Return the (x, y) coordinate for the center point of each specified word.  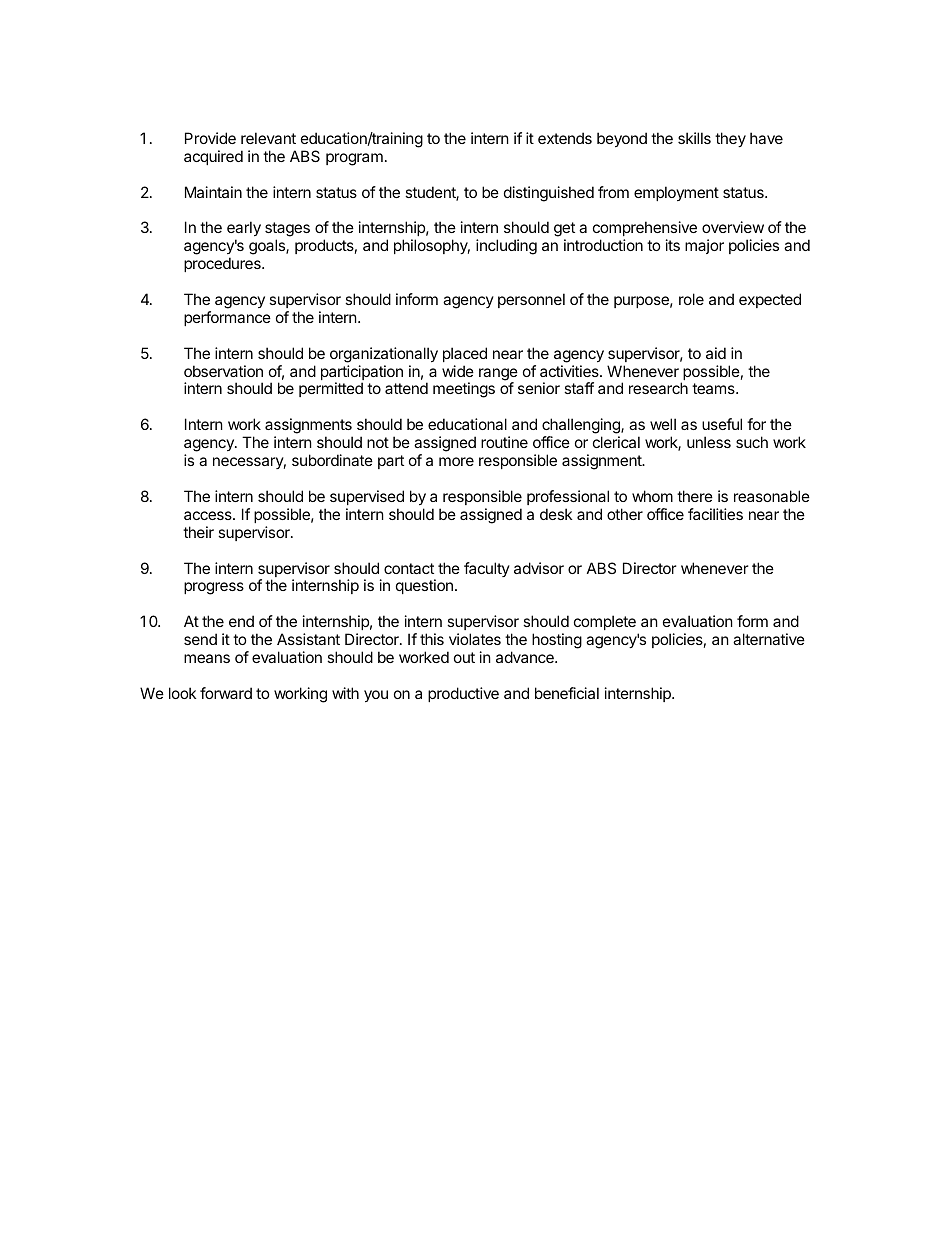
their (198, 532)
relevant (268, 138)
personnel (531, 300)
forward (226, 693)
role (691, 299)
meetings (464, 390)
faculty (487, 569)
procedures (223, 264)
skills (694, 138)
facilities (715, 514)
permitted (331, 389)
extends (565, 138)
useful (722, 424)
